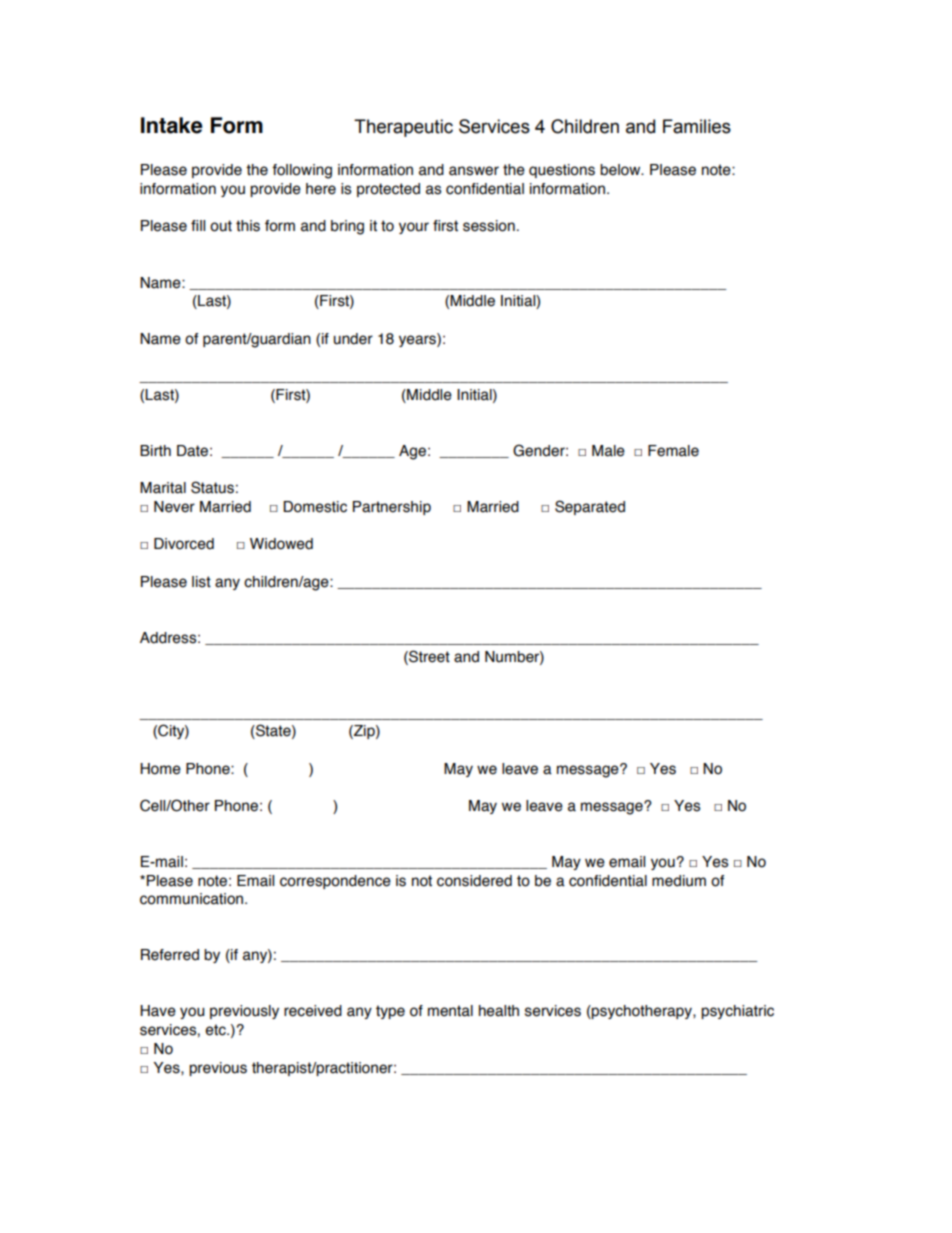  Describe the element at coordinates (474, 171) in the screenshot. I see `answer` at that location.
